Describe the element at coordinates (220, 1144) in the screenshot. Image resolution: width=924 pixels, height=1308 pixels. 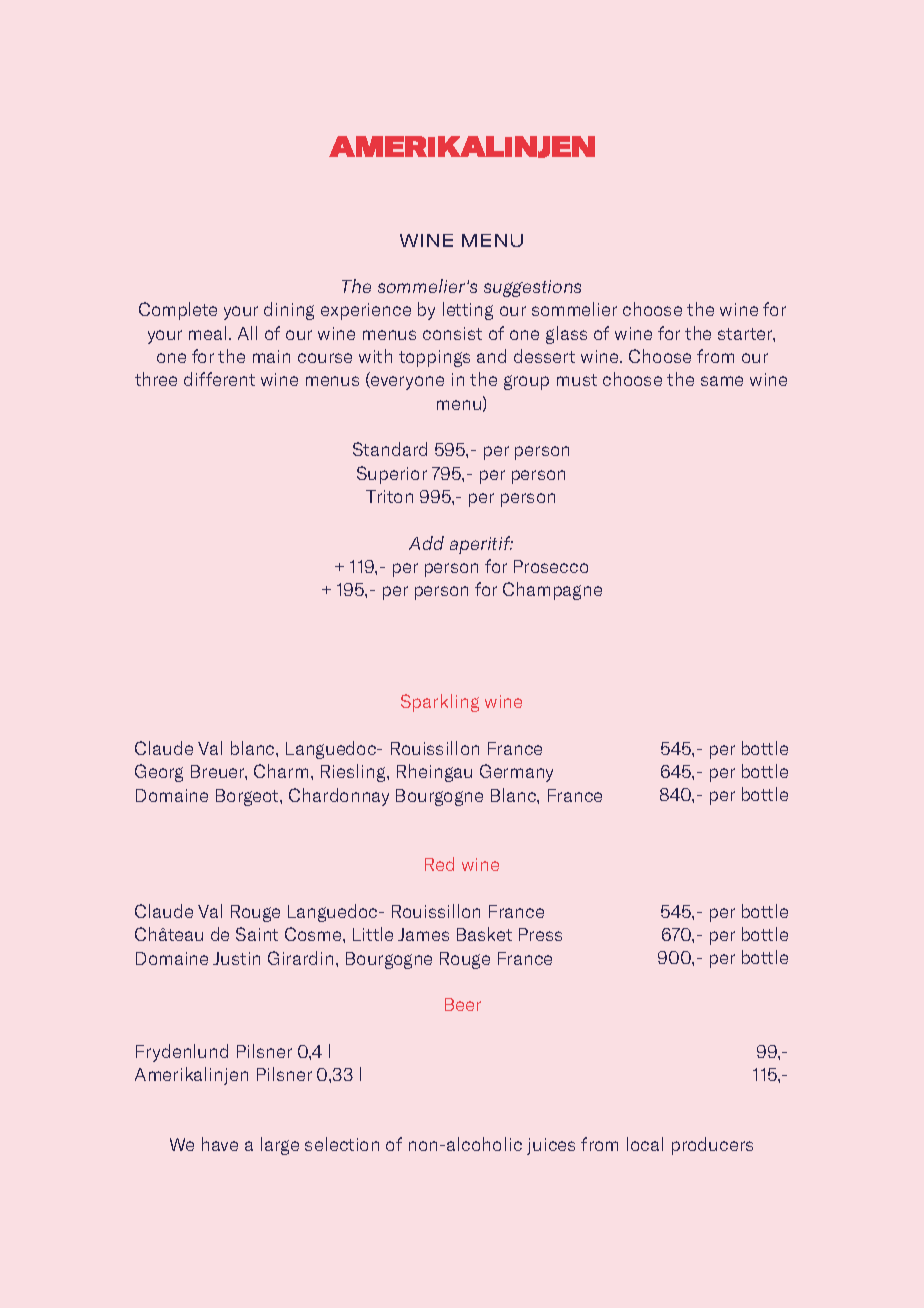
I see `have` at that location.
